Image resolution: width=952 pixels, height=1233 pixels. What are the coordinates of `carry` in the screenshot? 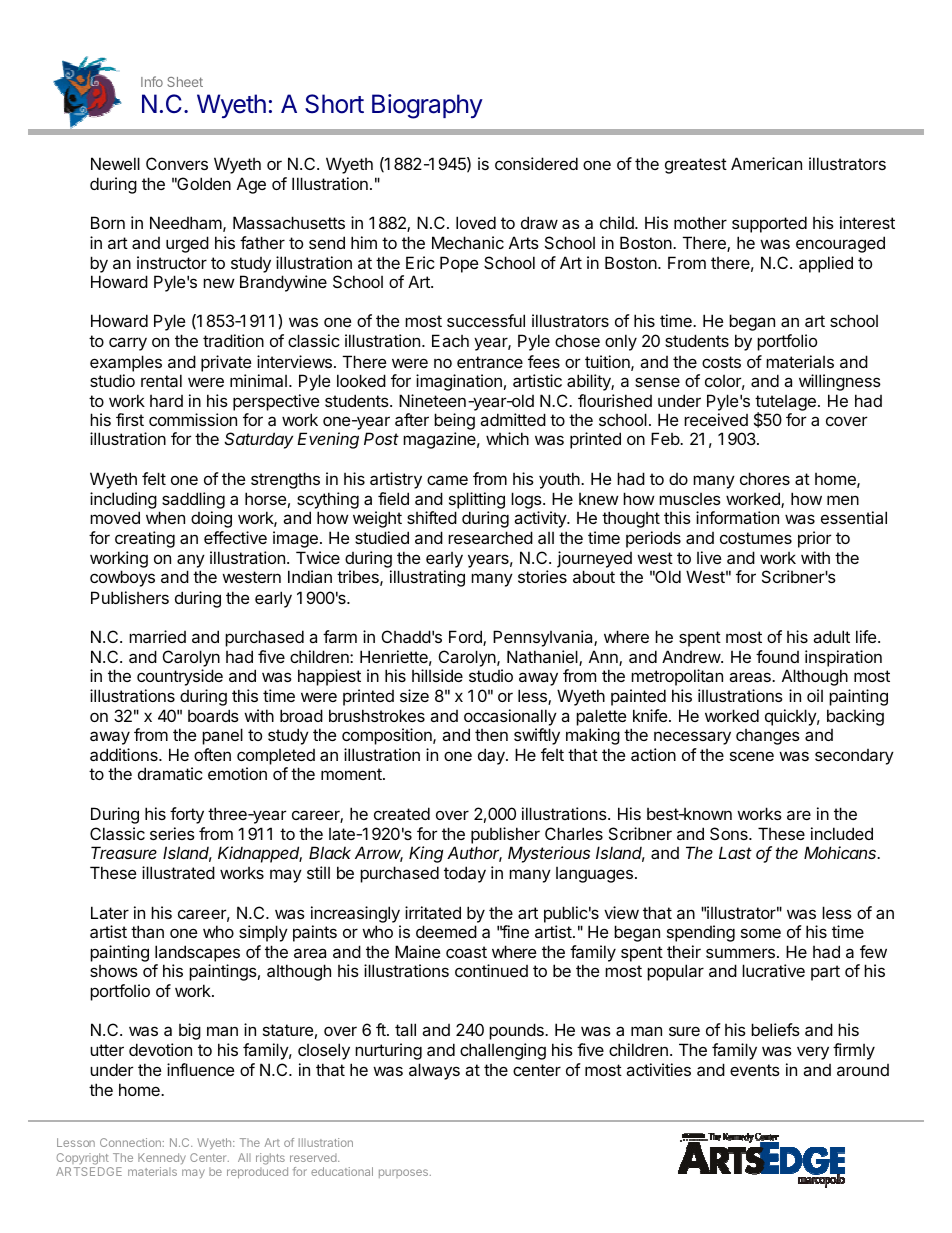 It's located at (128, 344).
